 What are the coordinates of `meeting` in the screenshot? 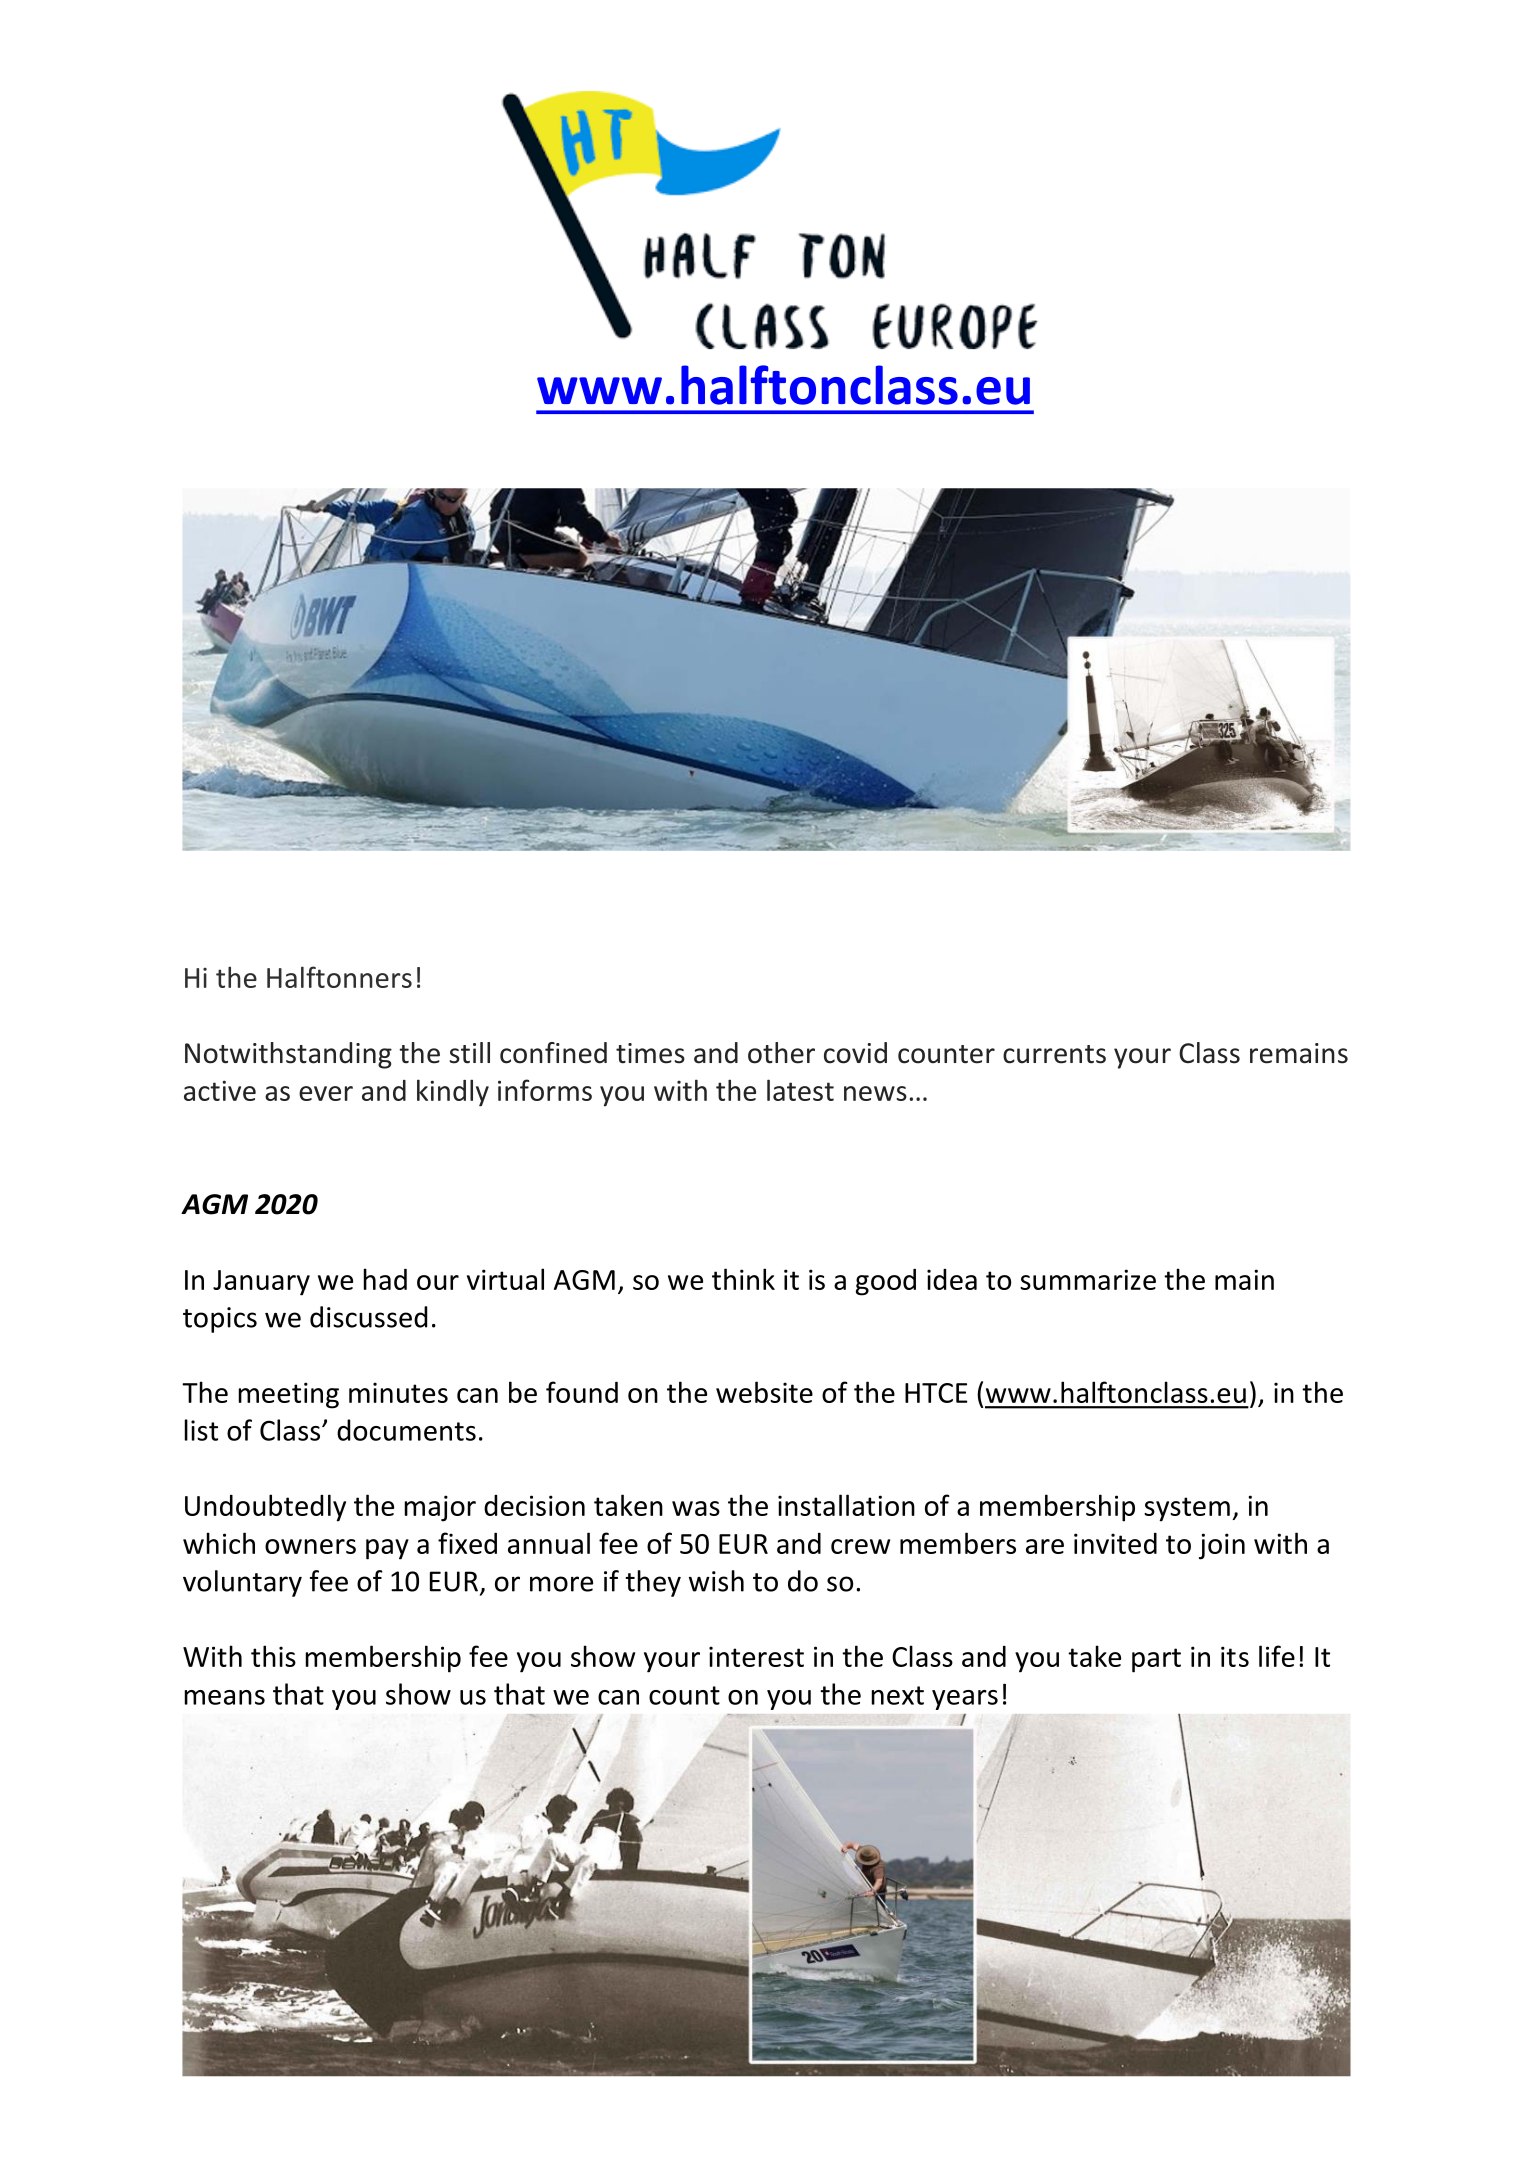 It's located at (289, 1395).
